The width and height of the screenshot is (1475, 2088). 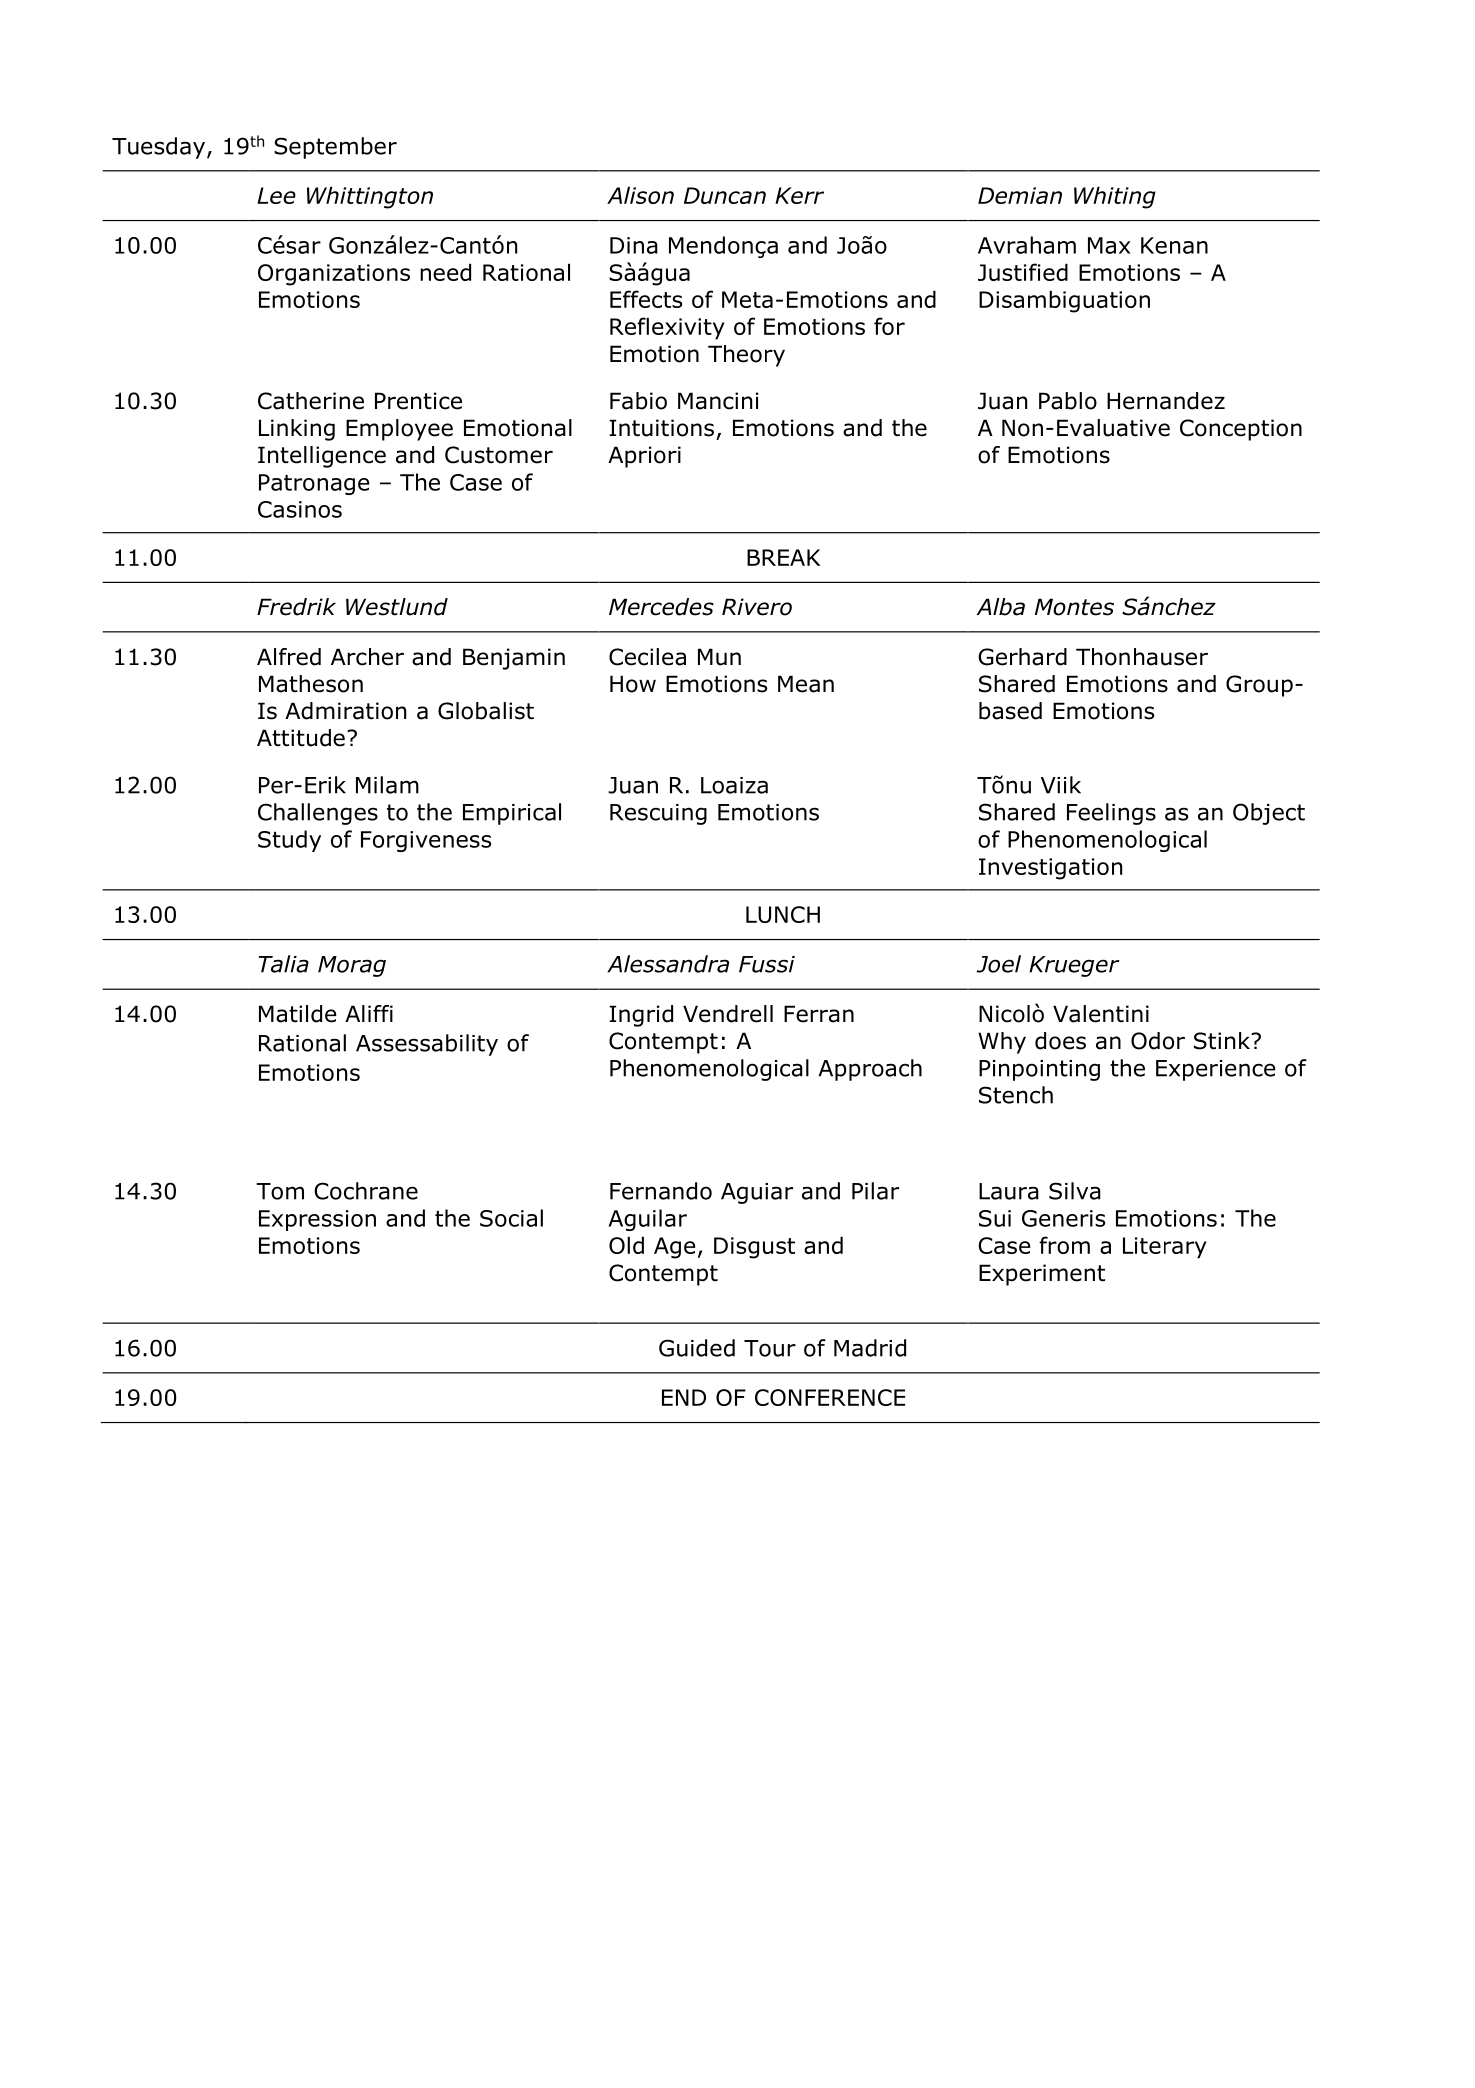 I want to click on Duncan, so click(x=725, y=195).
